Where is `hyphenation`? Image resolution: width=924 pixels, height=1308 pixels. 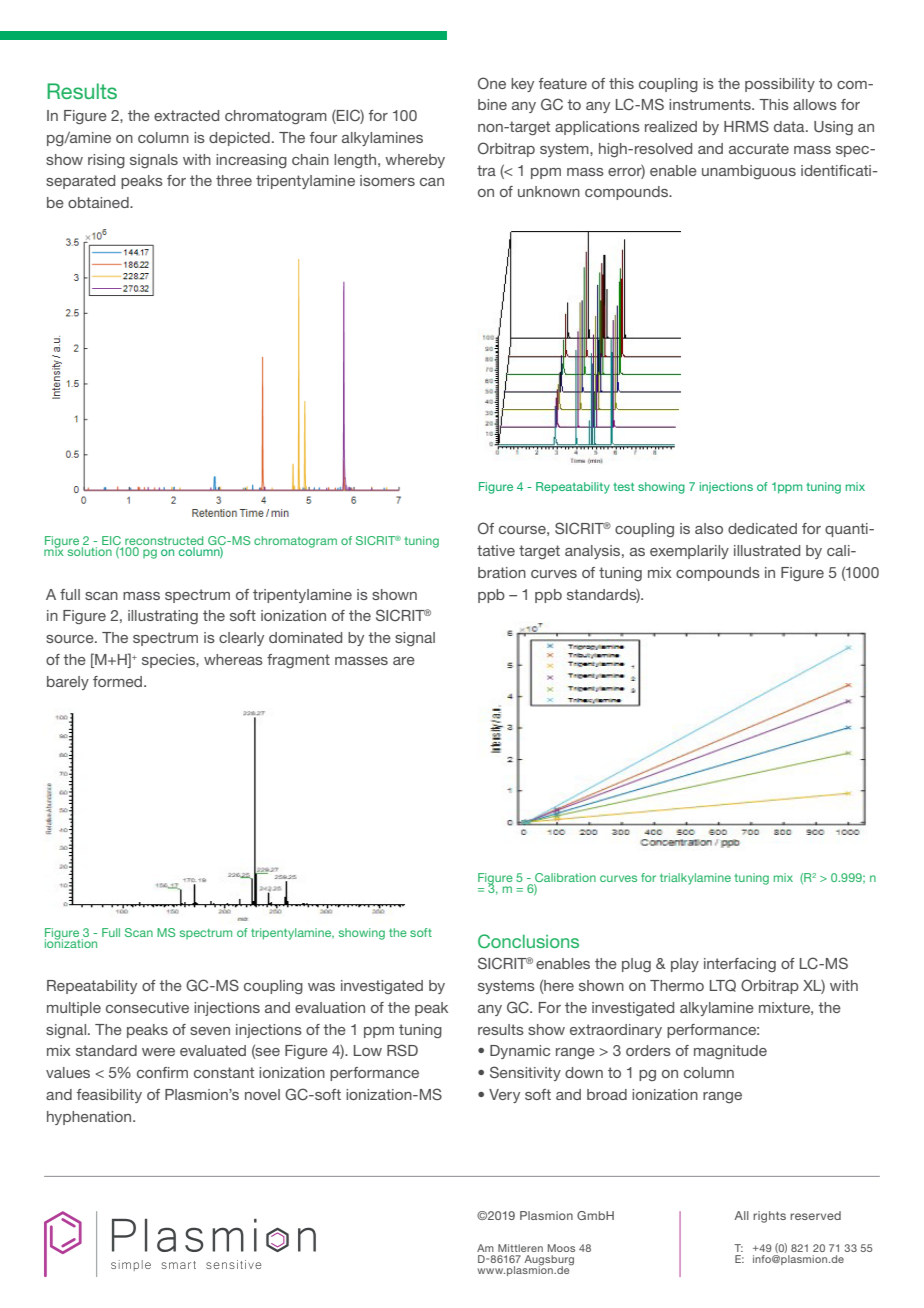 hyphenation is located at coordinates (90, 1118).
